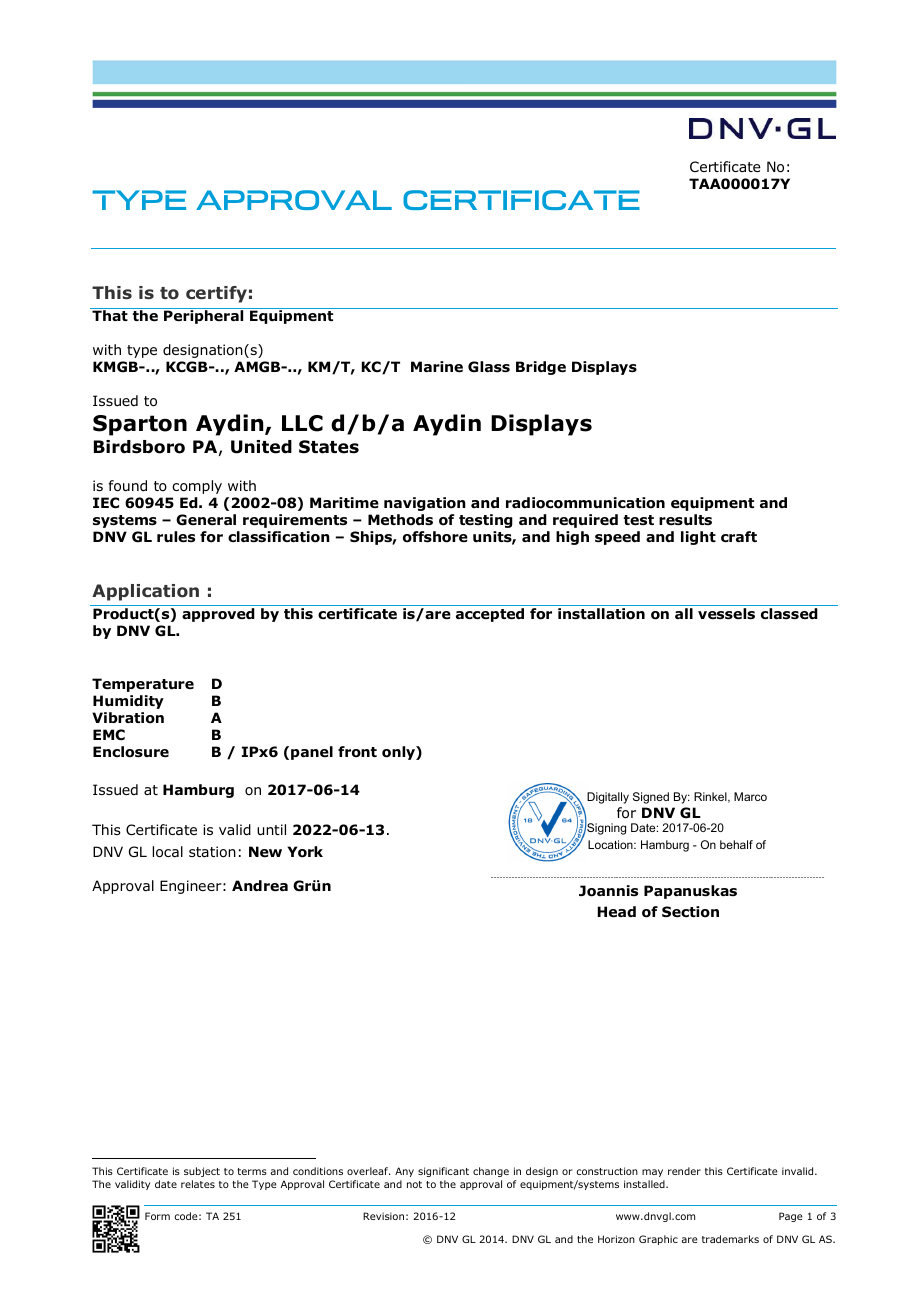 The width and height of the screenshot is (924, 1308). I want to click on General, so click(206, 520).
